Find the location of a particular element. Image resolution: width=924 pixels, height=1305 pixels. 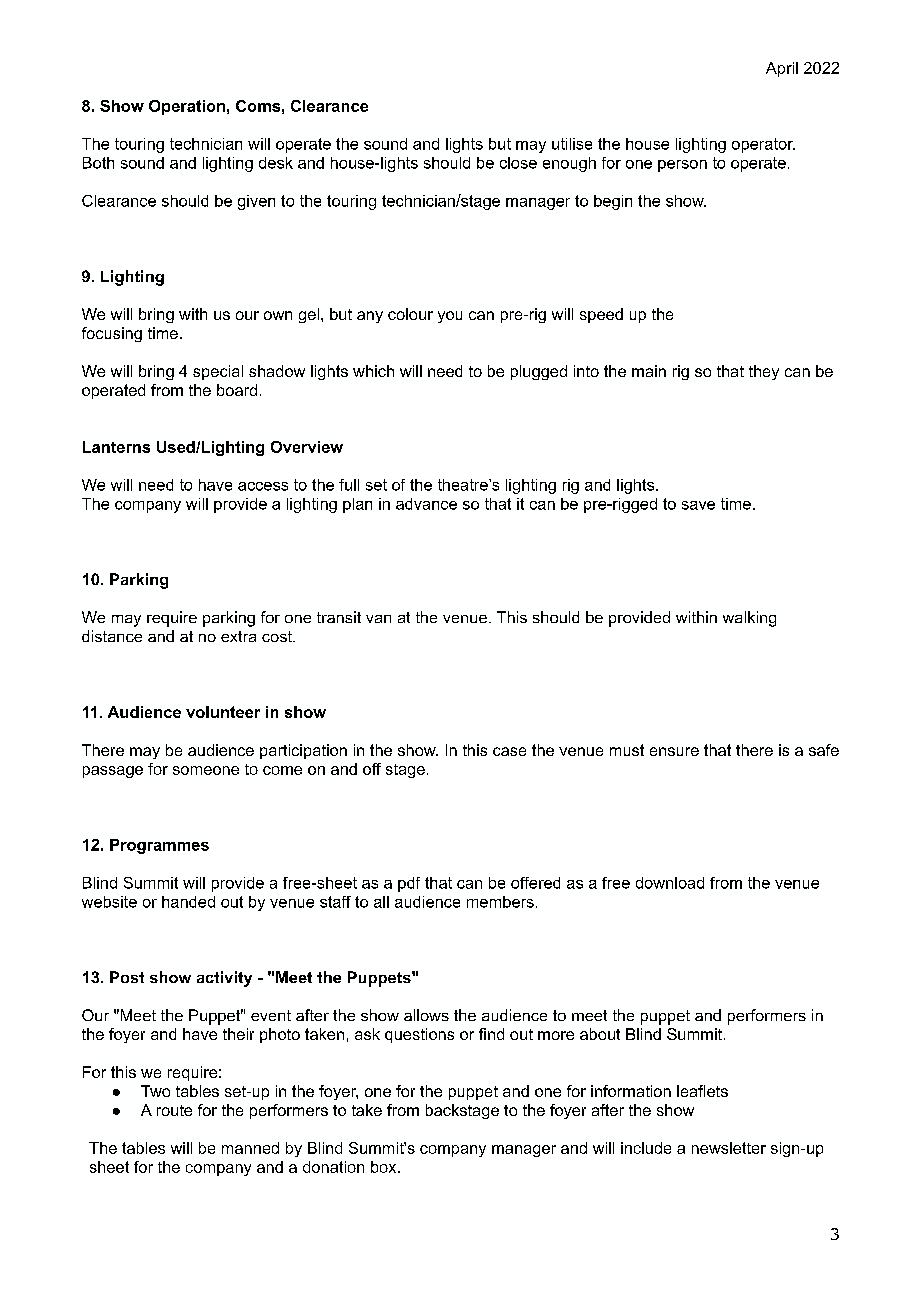

newsletter is located at coordinates (729, 1148).
